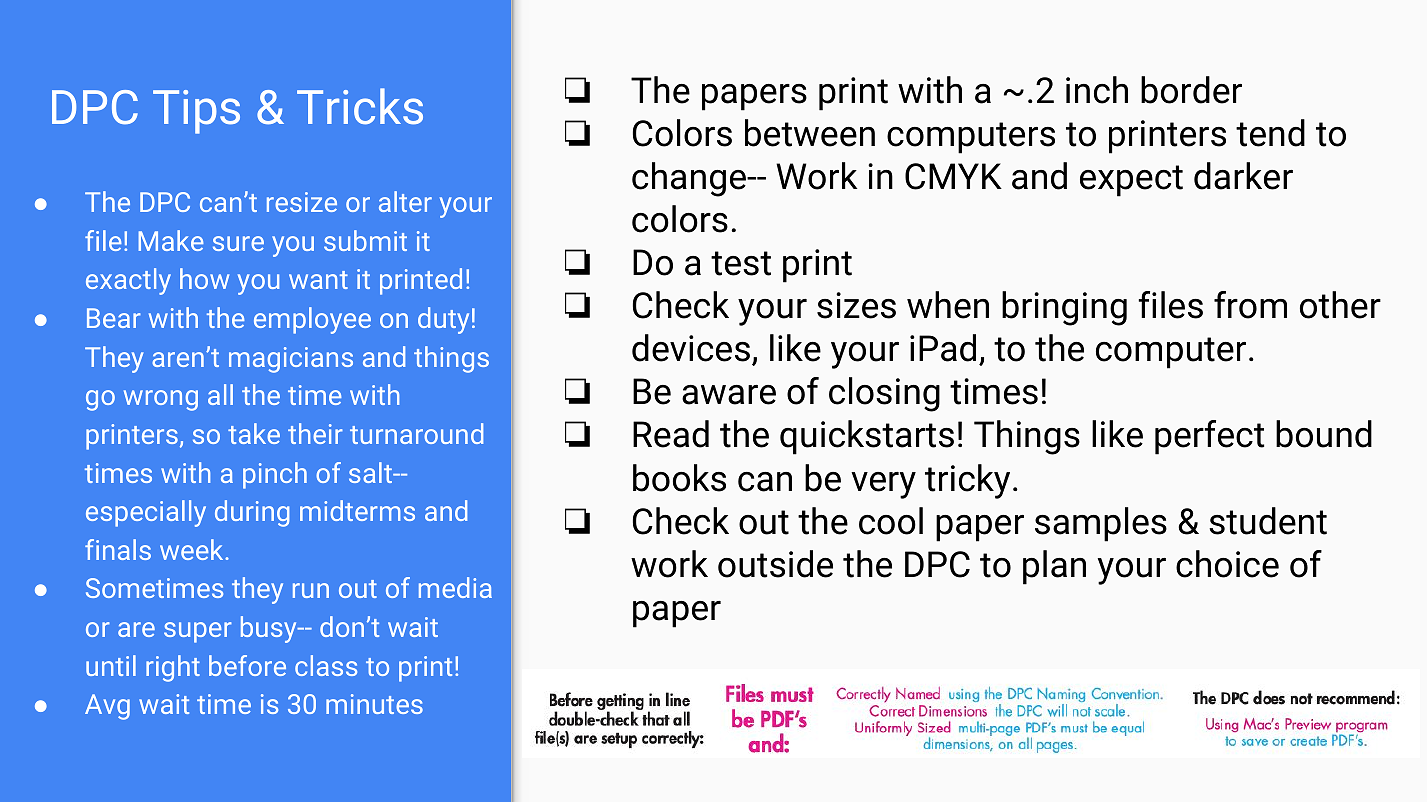  What do you see at coordinates (196, 112) in the screenshot?
I see `Tips` at bounding box center [196, 112].
